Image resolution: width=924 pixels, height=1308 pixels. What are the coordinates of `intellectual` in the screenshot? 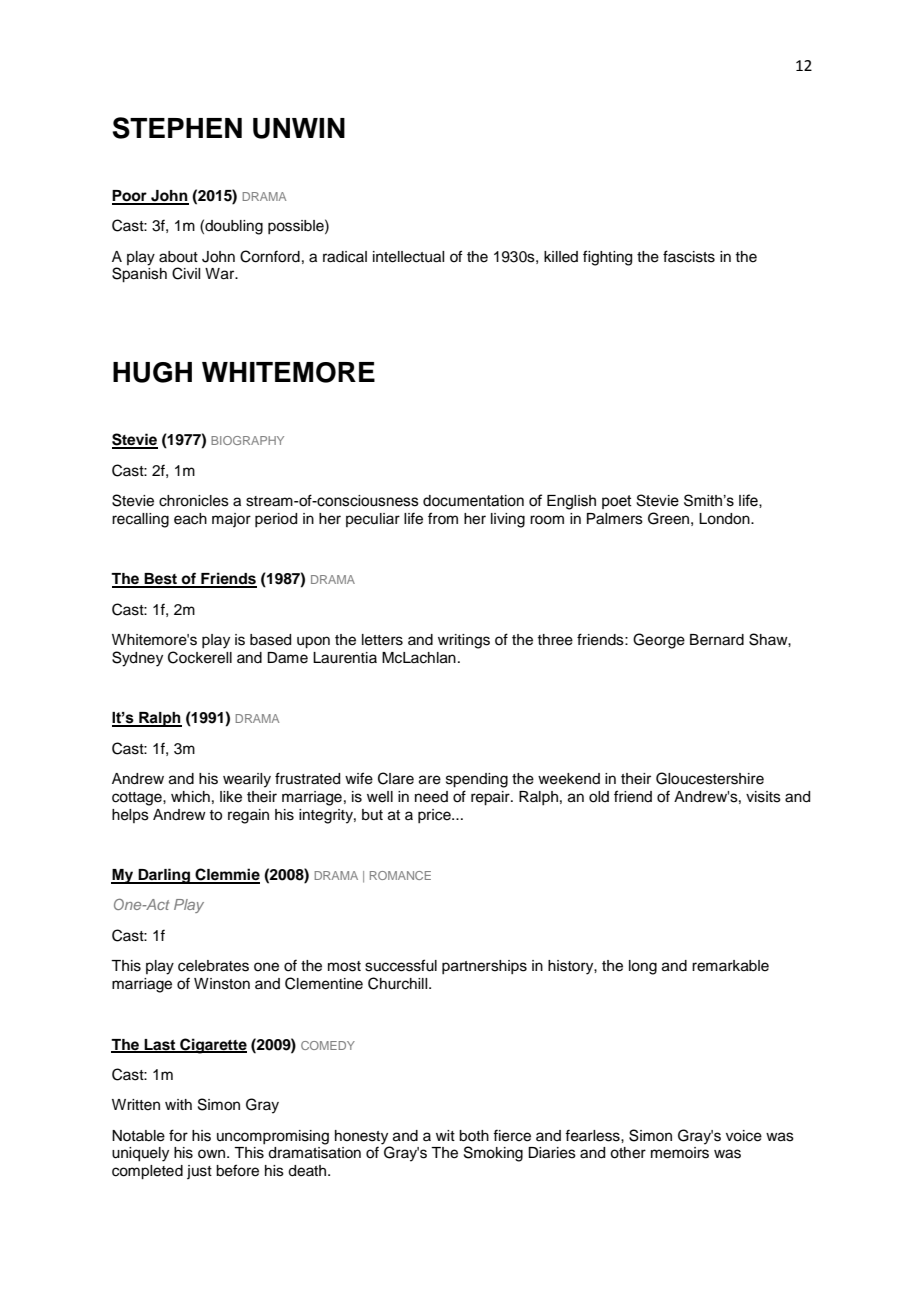 It's located at (408, 257).
